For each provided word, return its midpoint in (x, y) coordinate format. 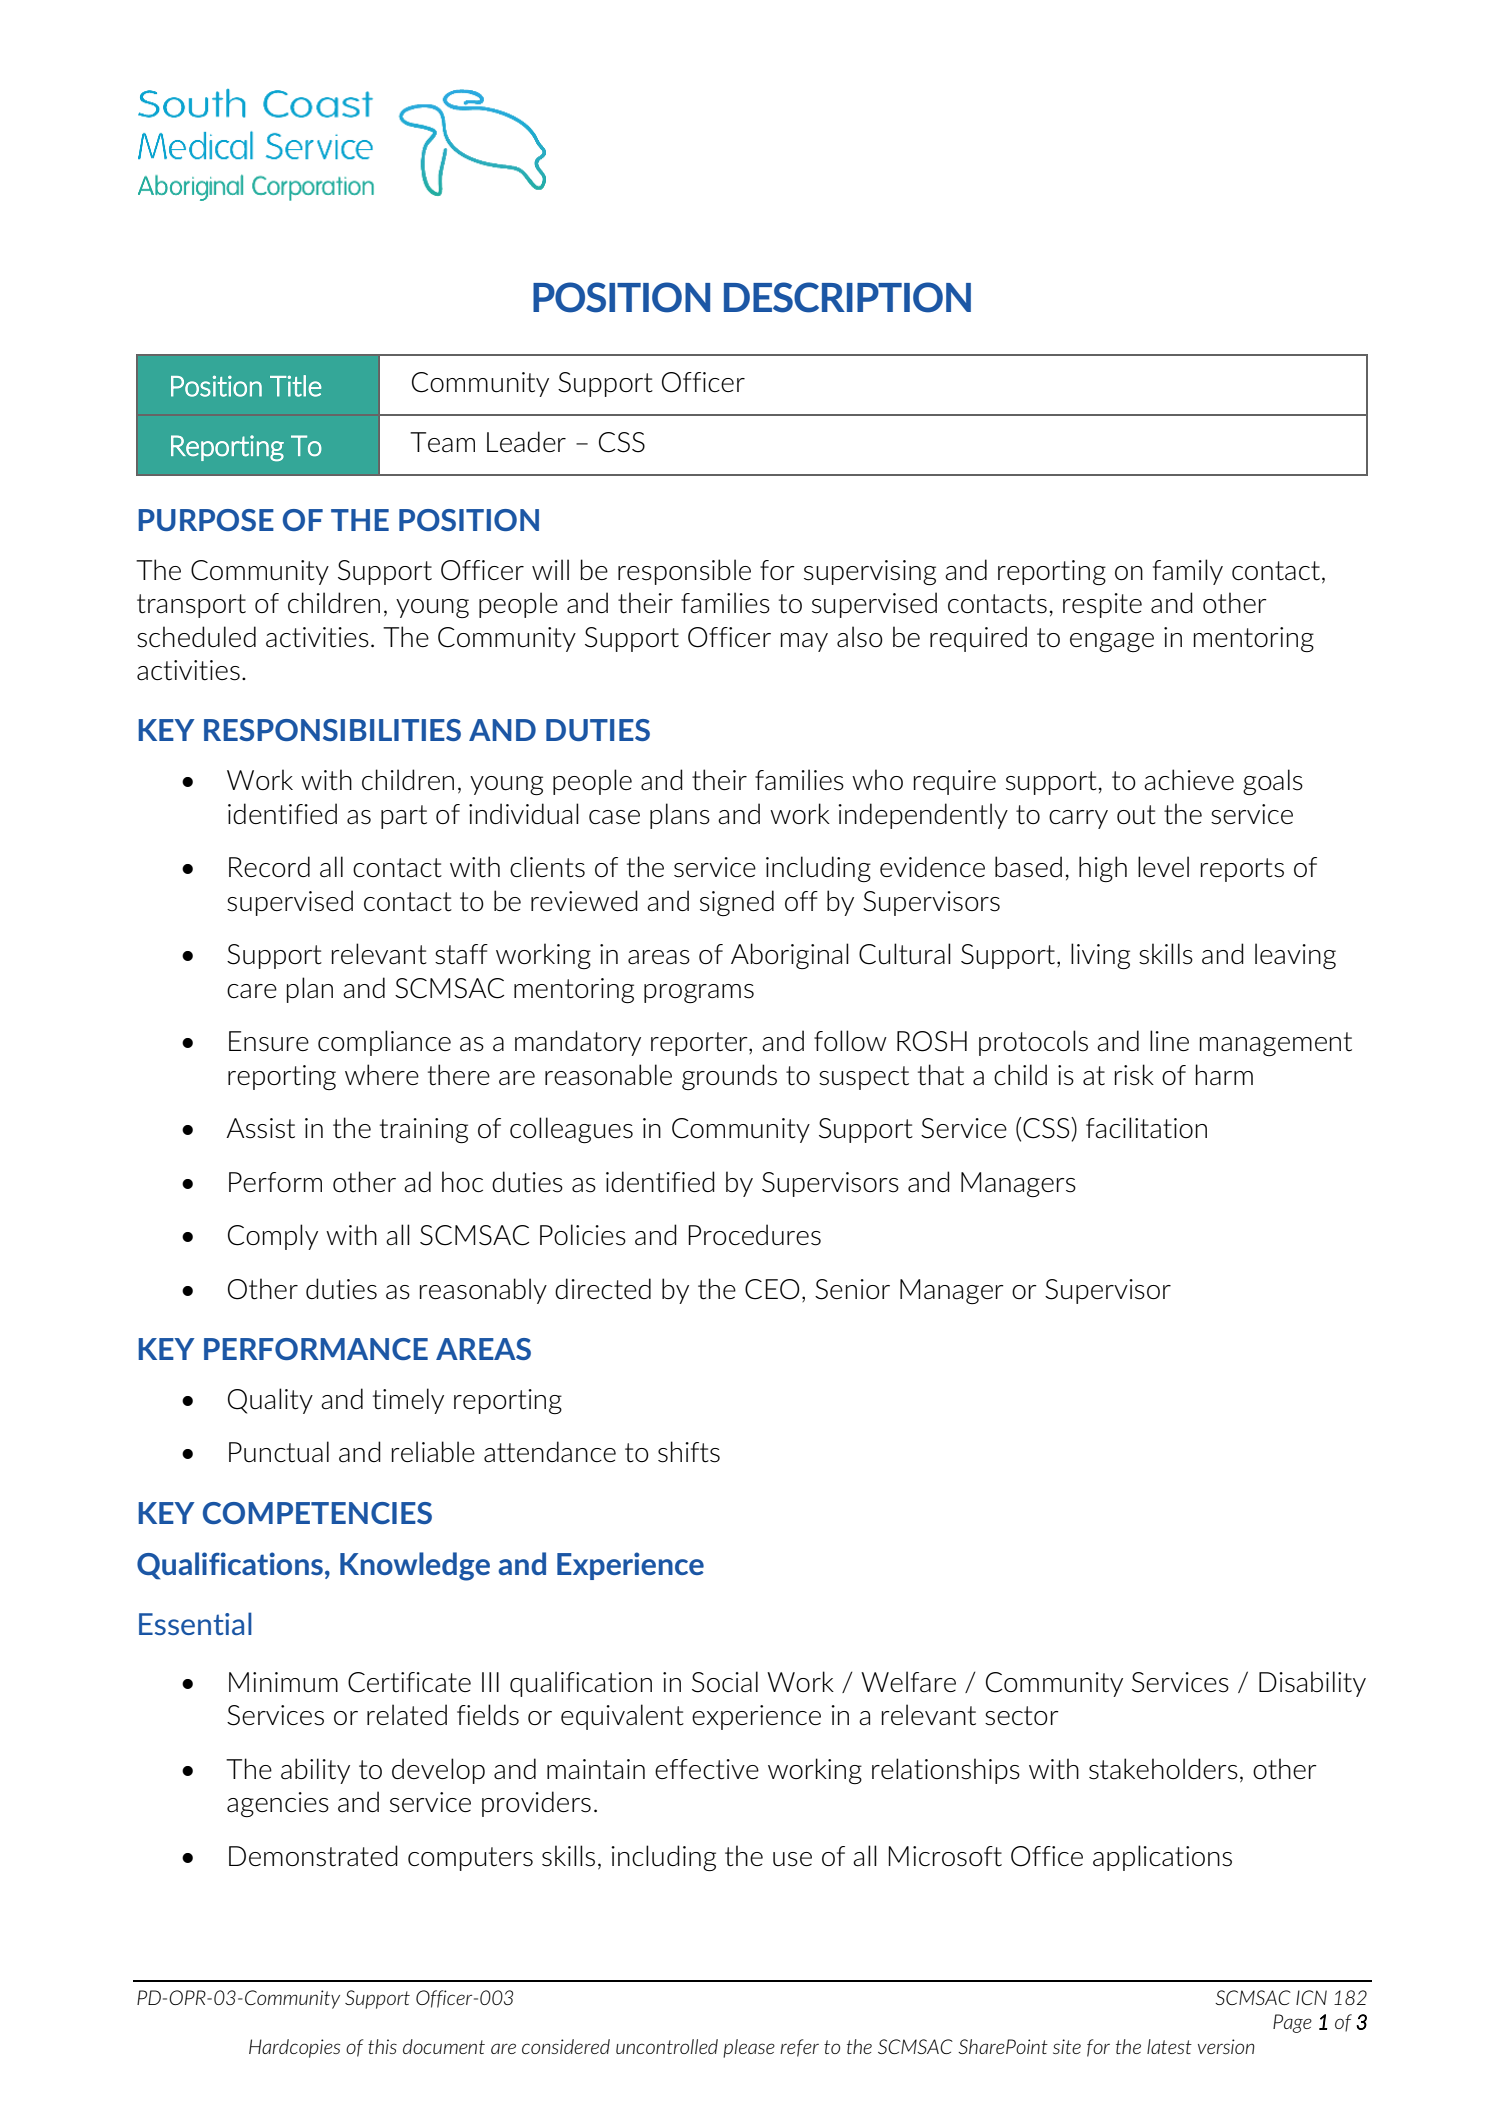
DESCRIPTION (847, 297)
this (382, 2046)
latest (1169, 2046)
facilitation (1146, 1128)
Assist (260, 1128)
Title (296, 386)
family (1188, 572)
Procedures (754, 1235)
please (749, 2048)
